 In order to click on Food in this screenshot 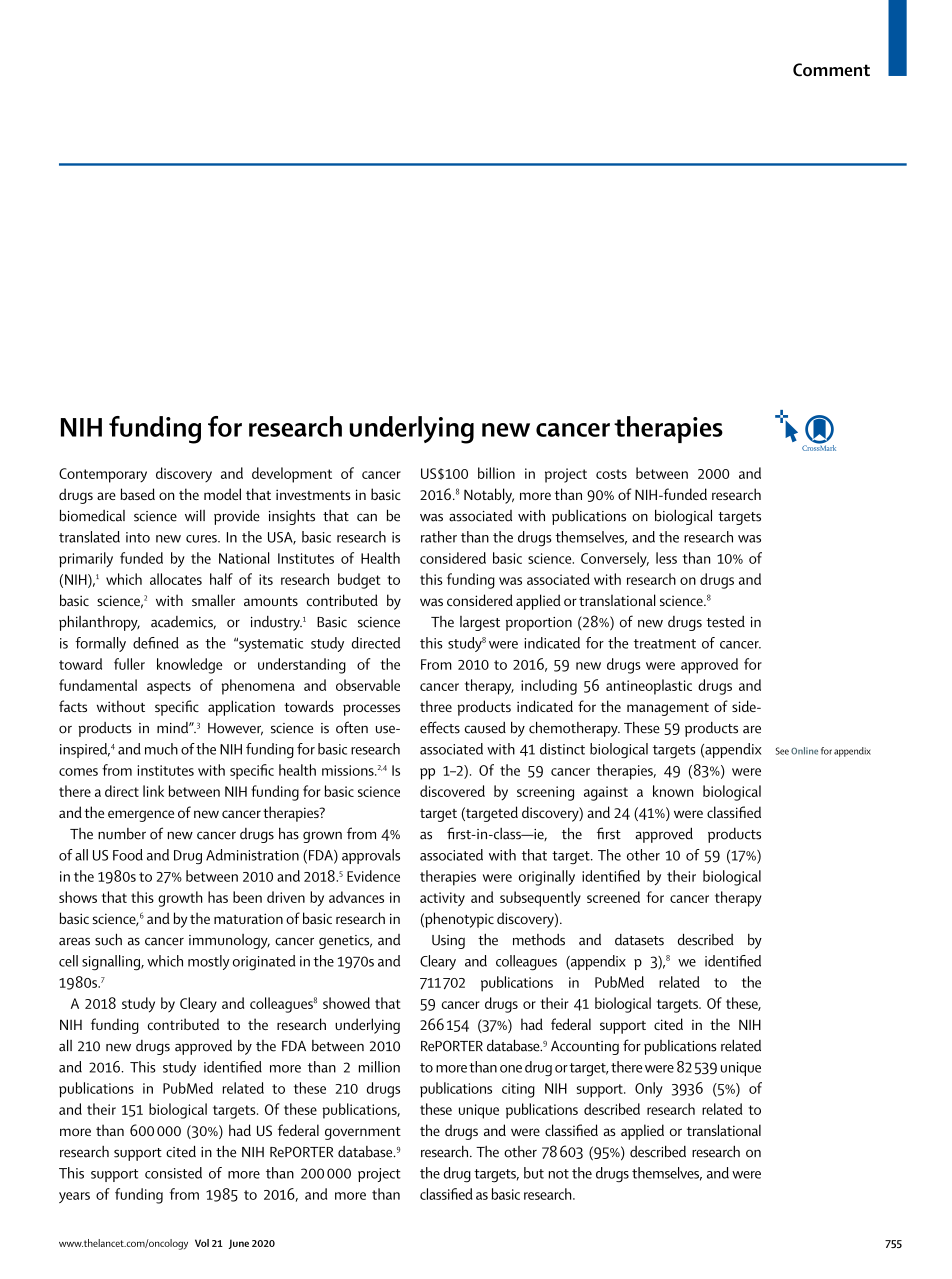, I will do `click(128, 855)`.
